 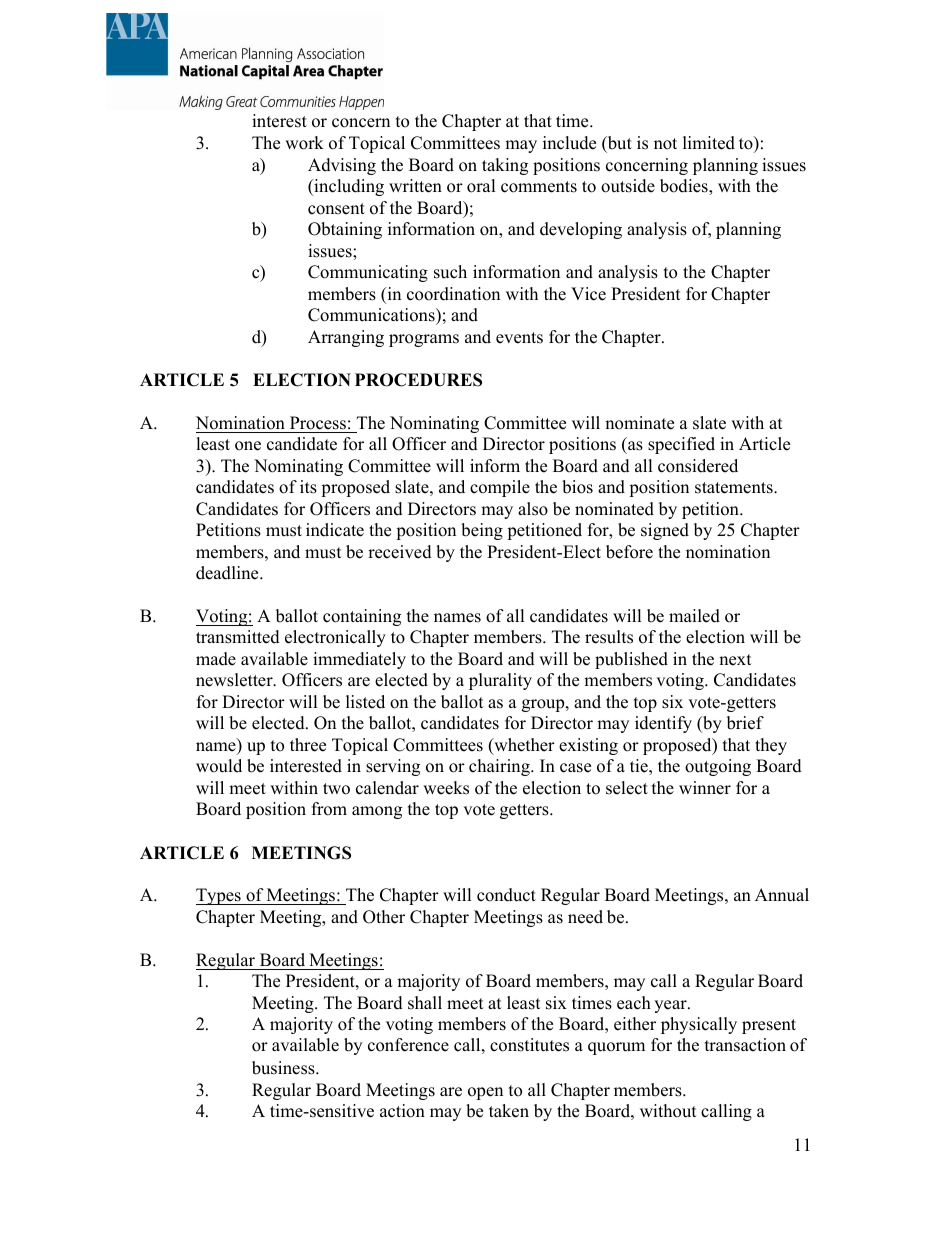 What do you see at coordinates (685, 187) in the screenshot?
I see `bodies` at bounding box center [685, 187].
